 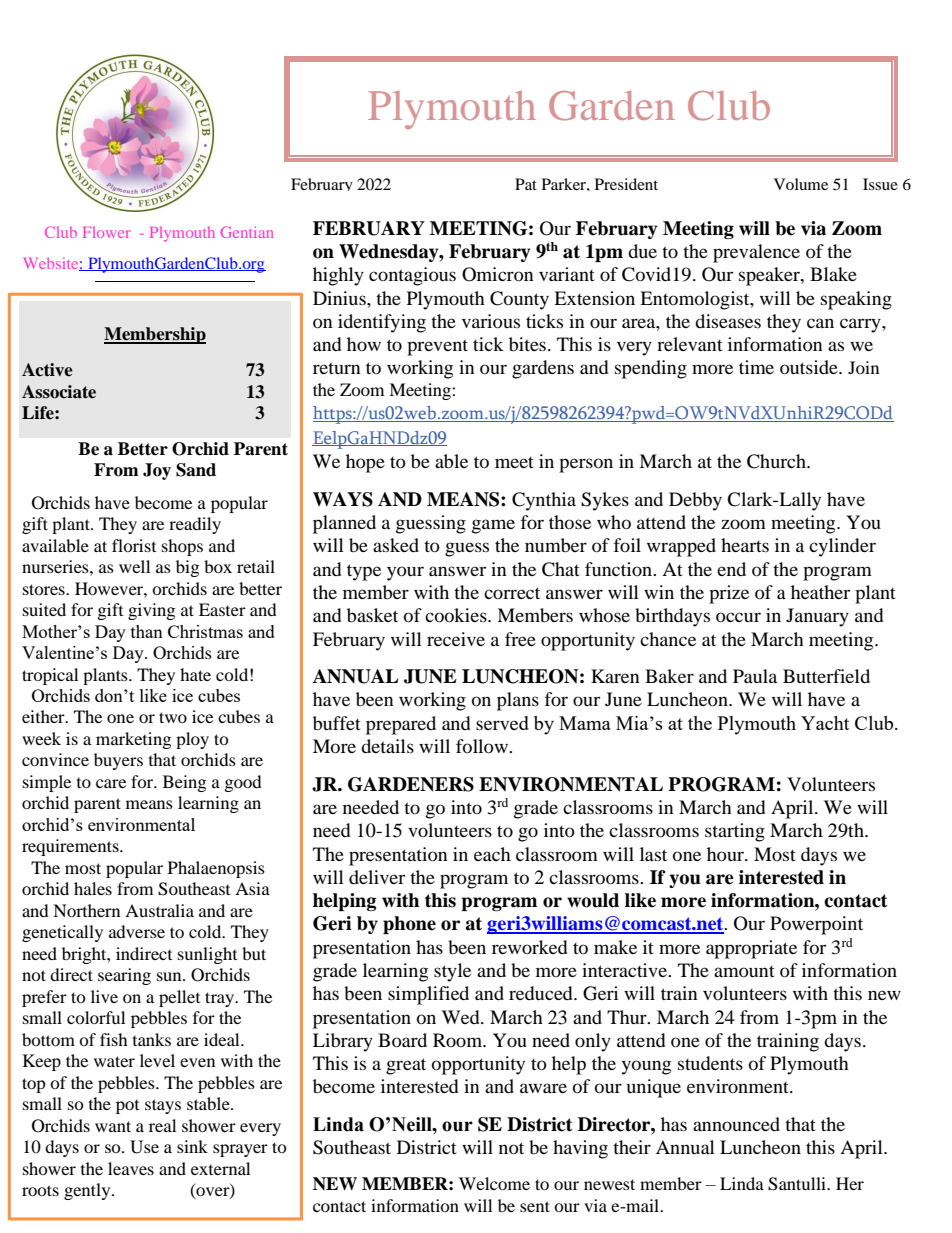 What do you see at coordinates (106, 232) in the screenshot?
I see `Flower` at bounding box center [106, 232].
